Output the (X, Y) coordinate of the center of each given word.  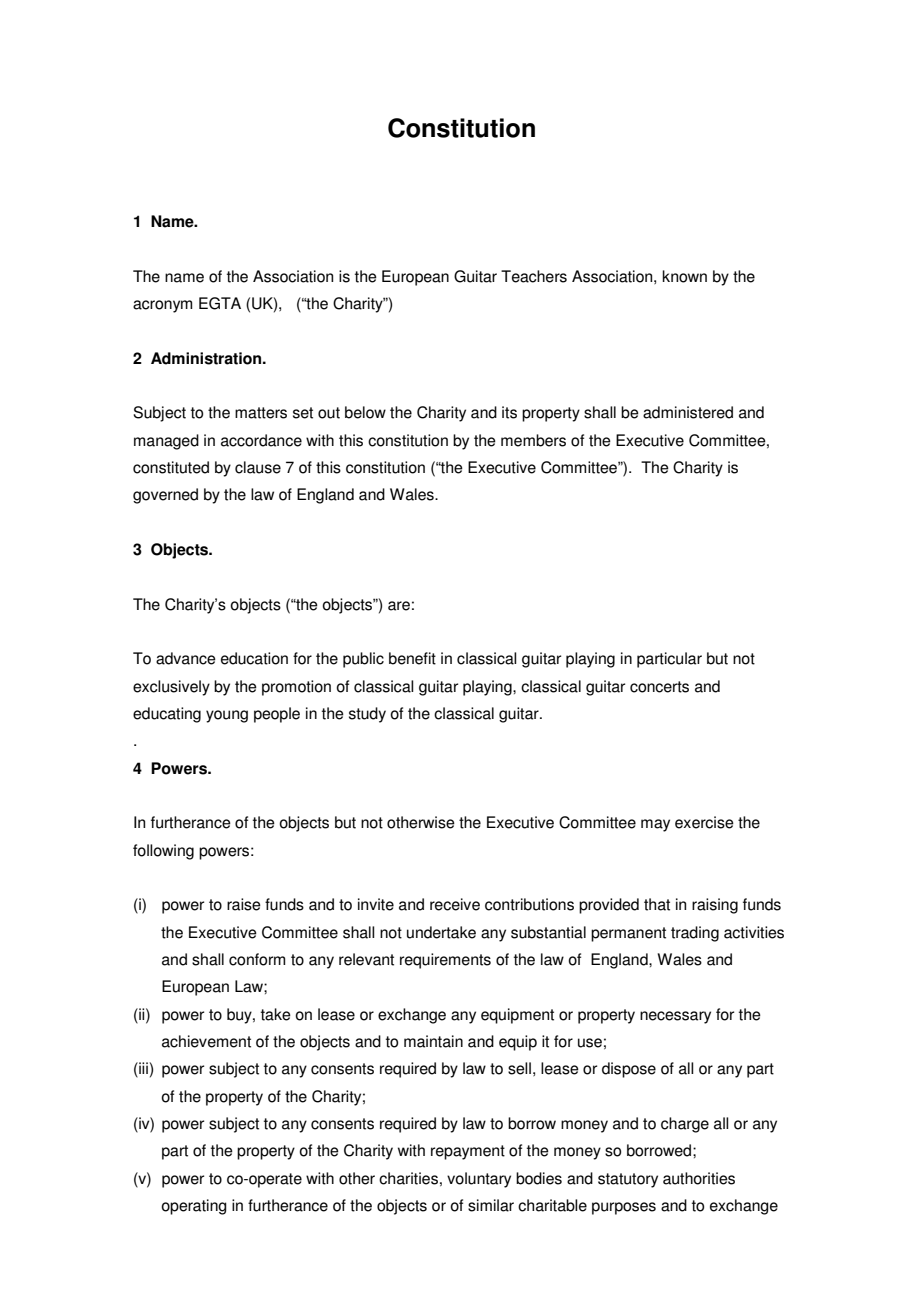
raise (244, 904)
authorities (699, 1178)
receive (455, 904)
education (254, 658)
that (657, 904)
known (684, 276)
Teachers (534, 276)
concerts (659, 687)
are (399, 606)
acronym (162, 306)
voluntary (479, 1180)
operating (194, 1207)
